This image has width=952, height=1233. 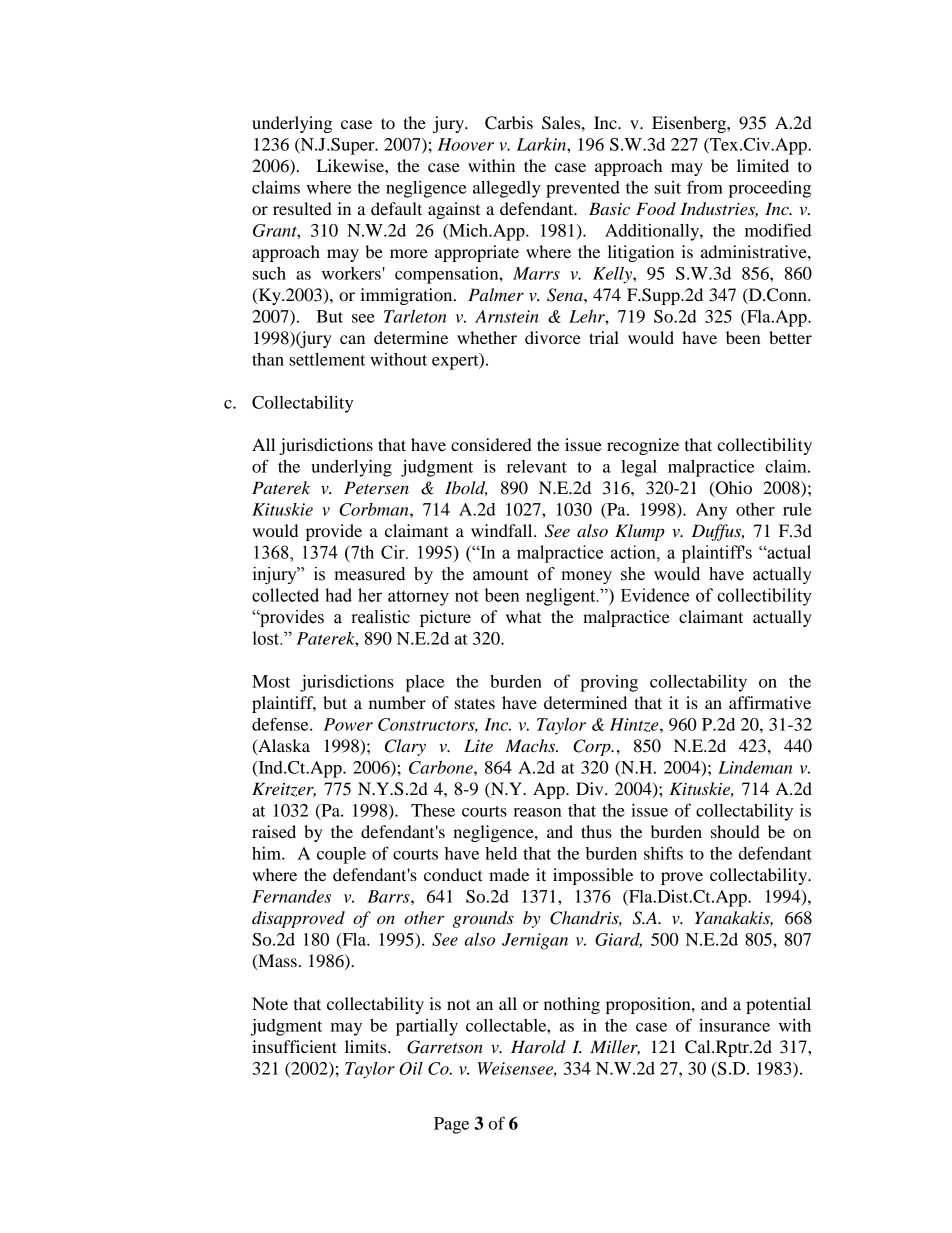 I want to click on what, so click(x=523, y=616).
